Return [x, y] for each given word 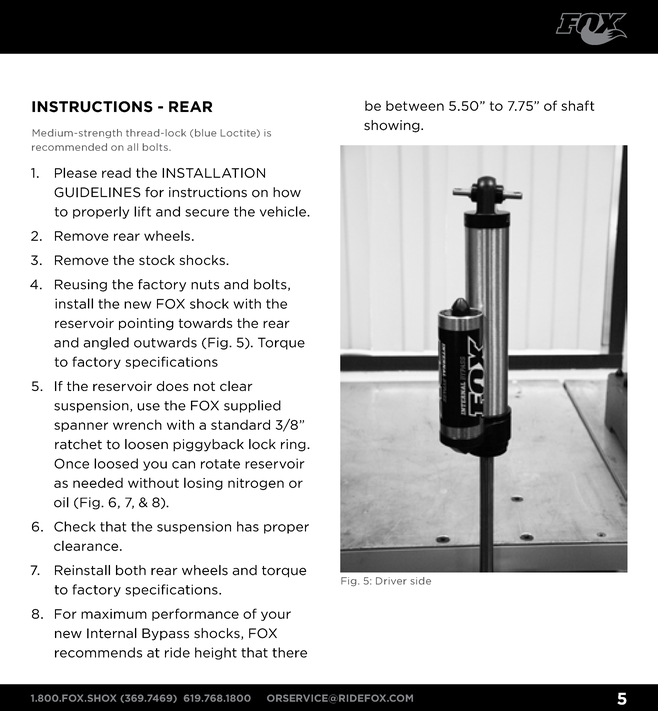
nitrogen [256, 484]
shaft [577, 105]
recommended [69, 147]
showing [393, 126]
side [420, 581]
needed [98, 482]
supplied [252, 406]
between [415, 106]
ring [294, 445]
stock [157, 260]
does [172, 386]
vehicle [284, 211]
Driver [391, 581]
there [289, 652]
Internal [112, 633]
